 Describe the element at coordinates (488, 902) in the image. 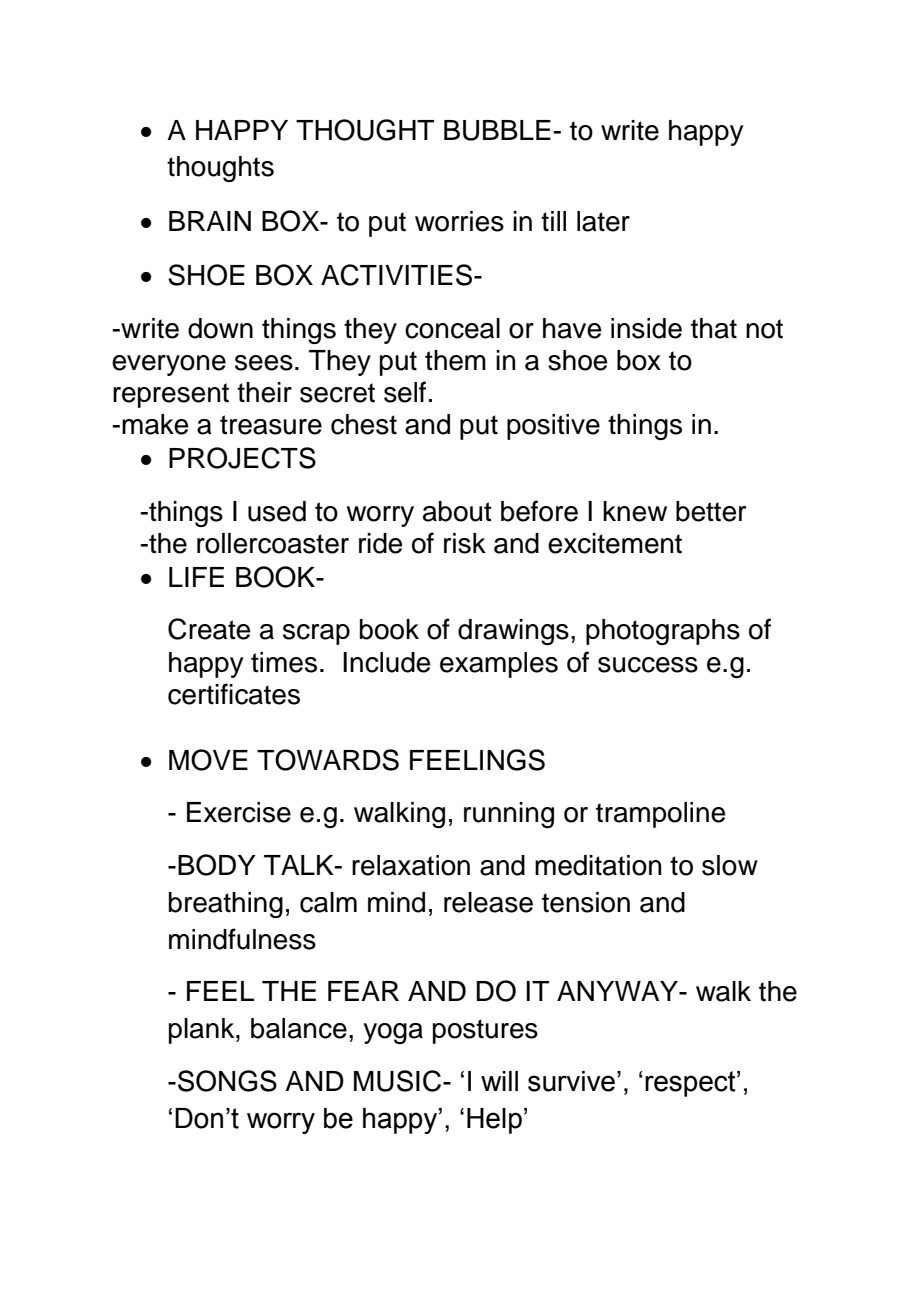

I see `release` at that location.
